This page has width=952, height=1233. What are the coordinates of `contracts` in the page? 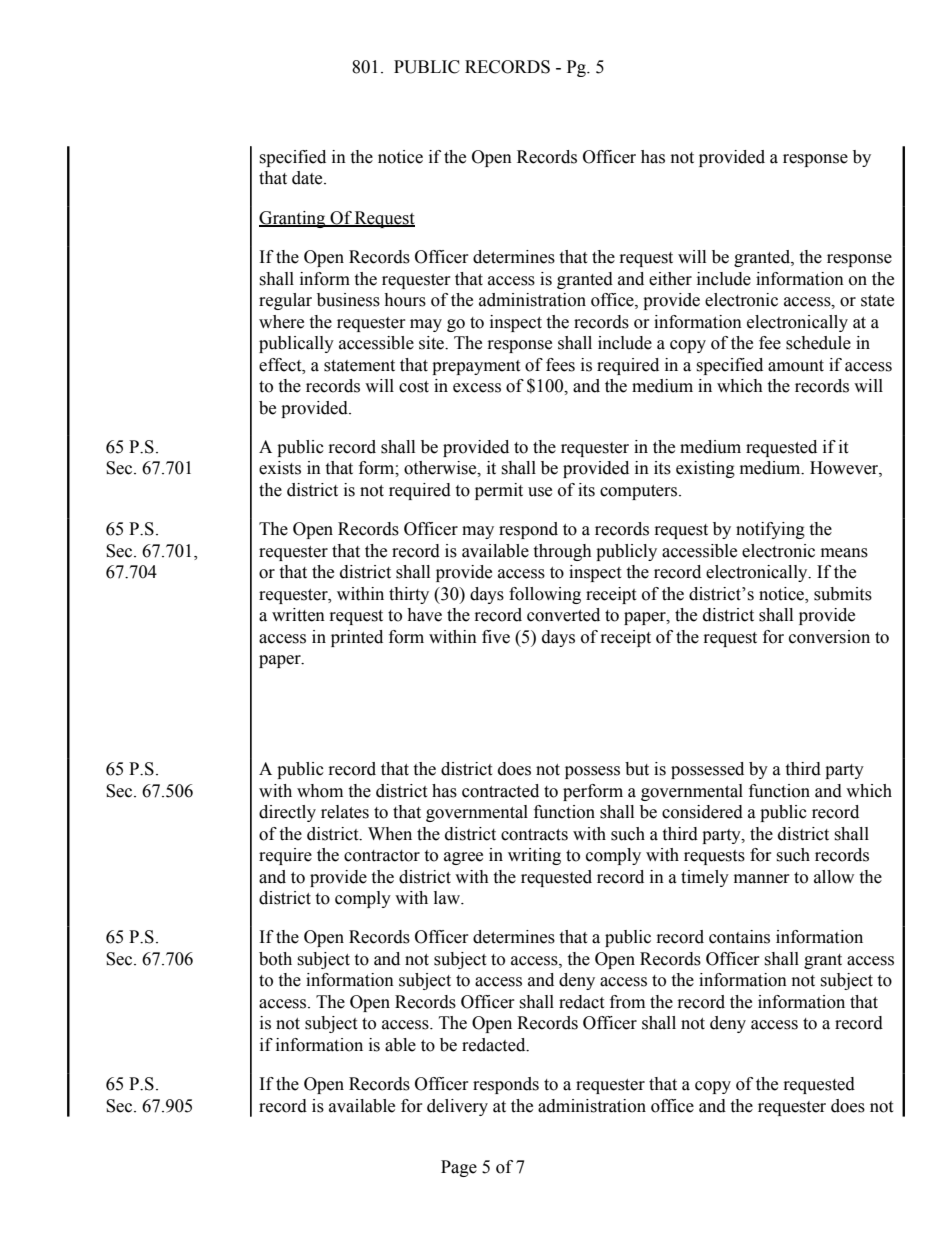 It's located at (534, 835).
